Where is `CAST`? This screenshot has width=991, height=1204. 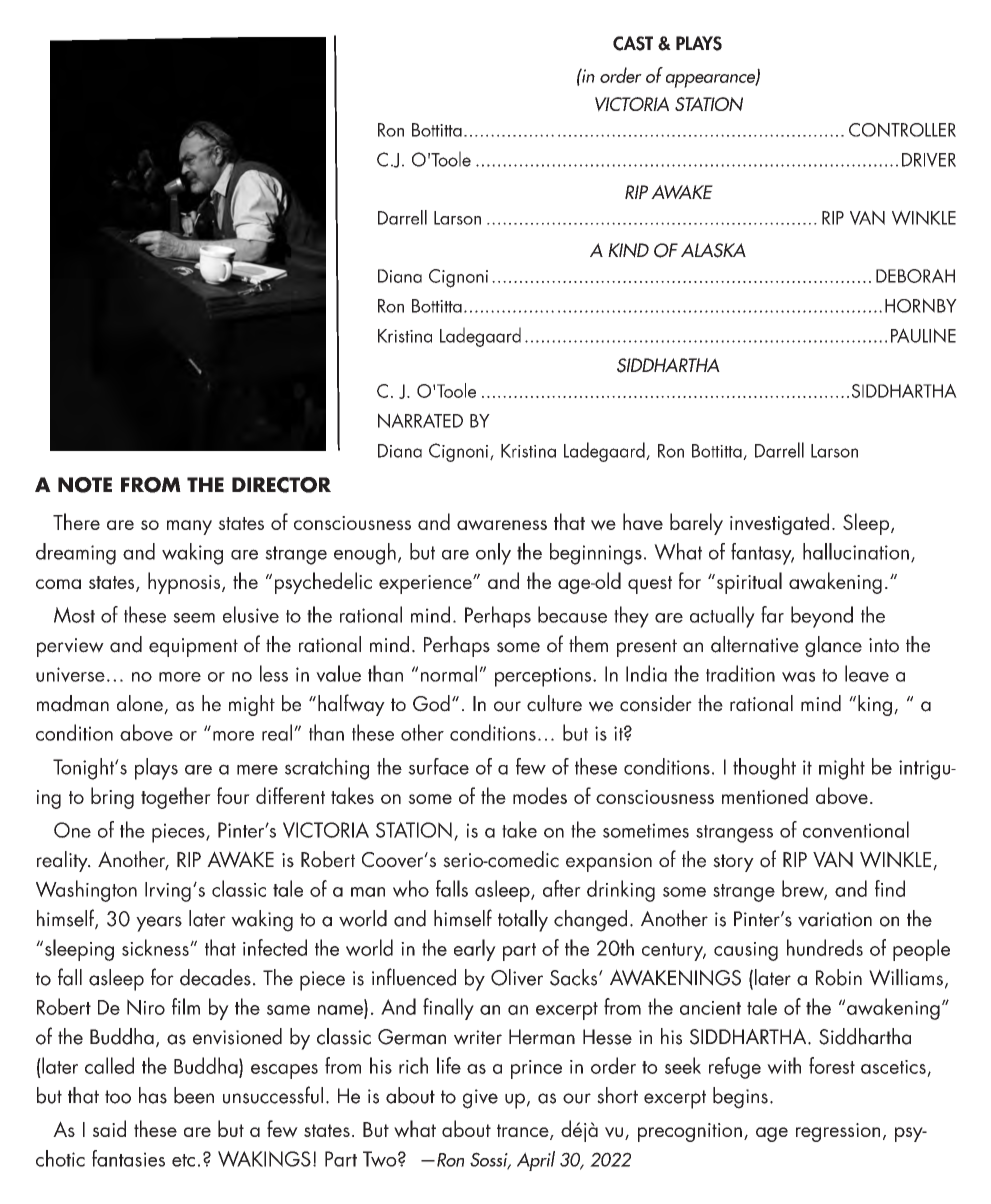
CAST is located at coordinates (633, 43).
